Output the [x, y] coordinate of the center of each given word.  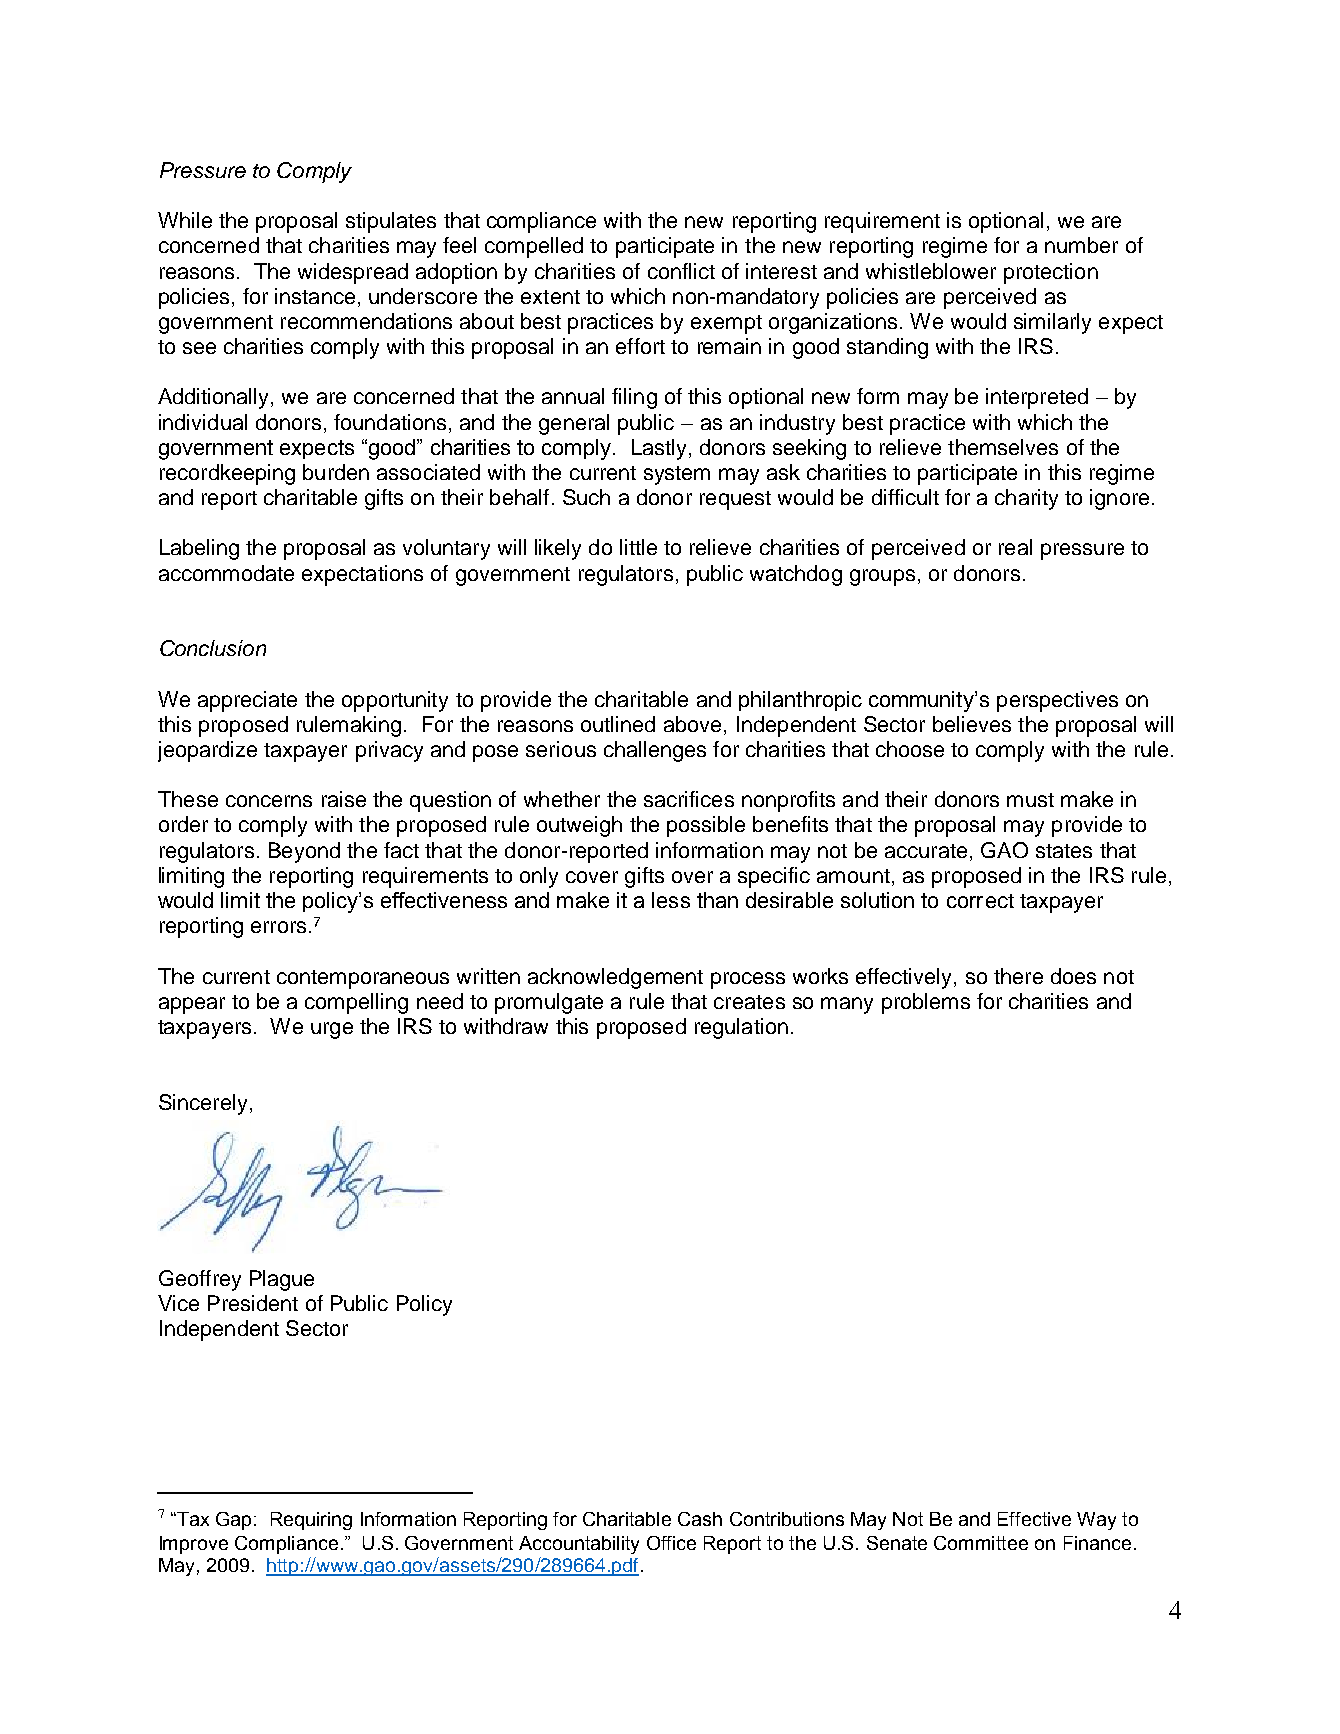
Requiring [311, 1521]
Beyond [304, 852]
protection [1051, 273]
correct [980, 901]
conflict [681, 271]
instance [315, 296]
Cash [700, 1519]
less [671, 900]
